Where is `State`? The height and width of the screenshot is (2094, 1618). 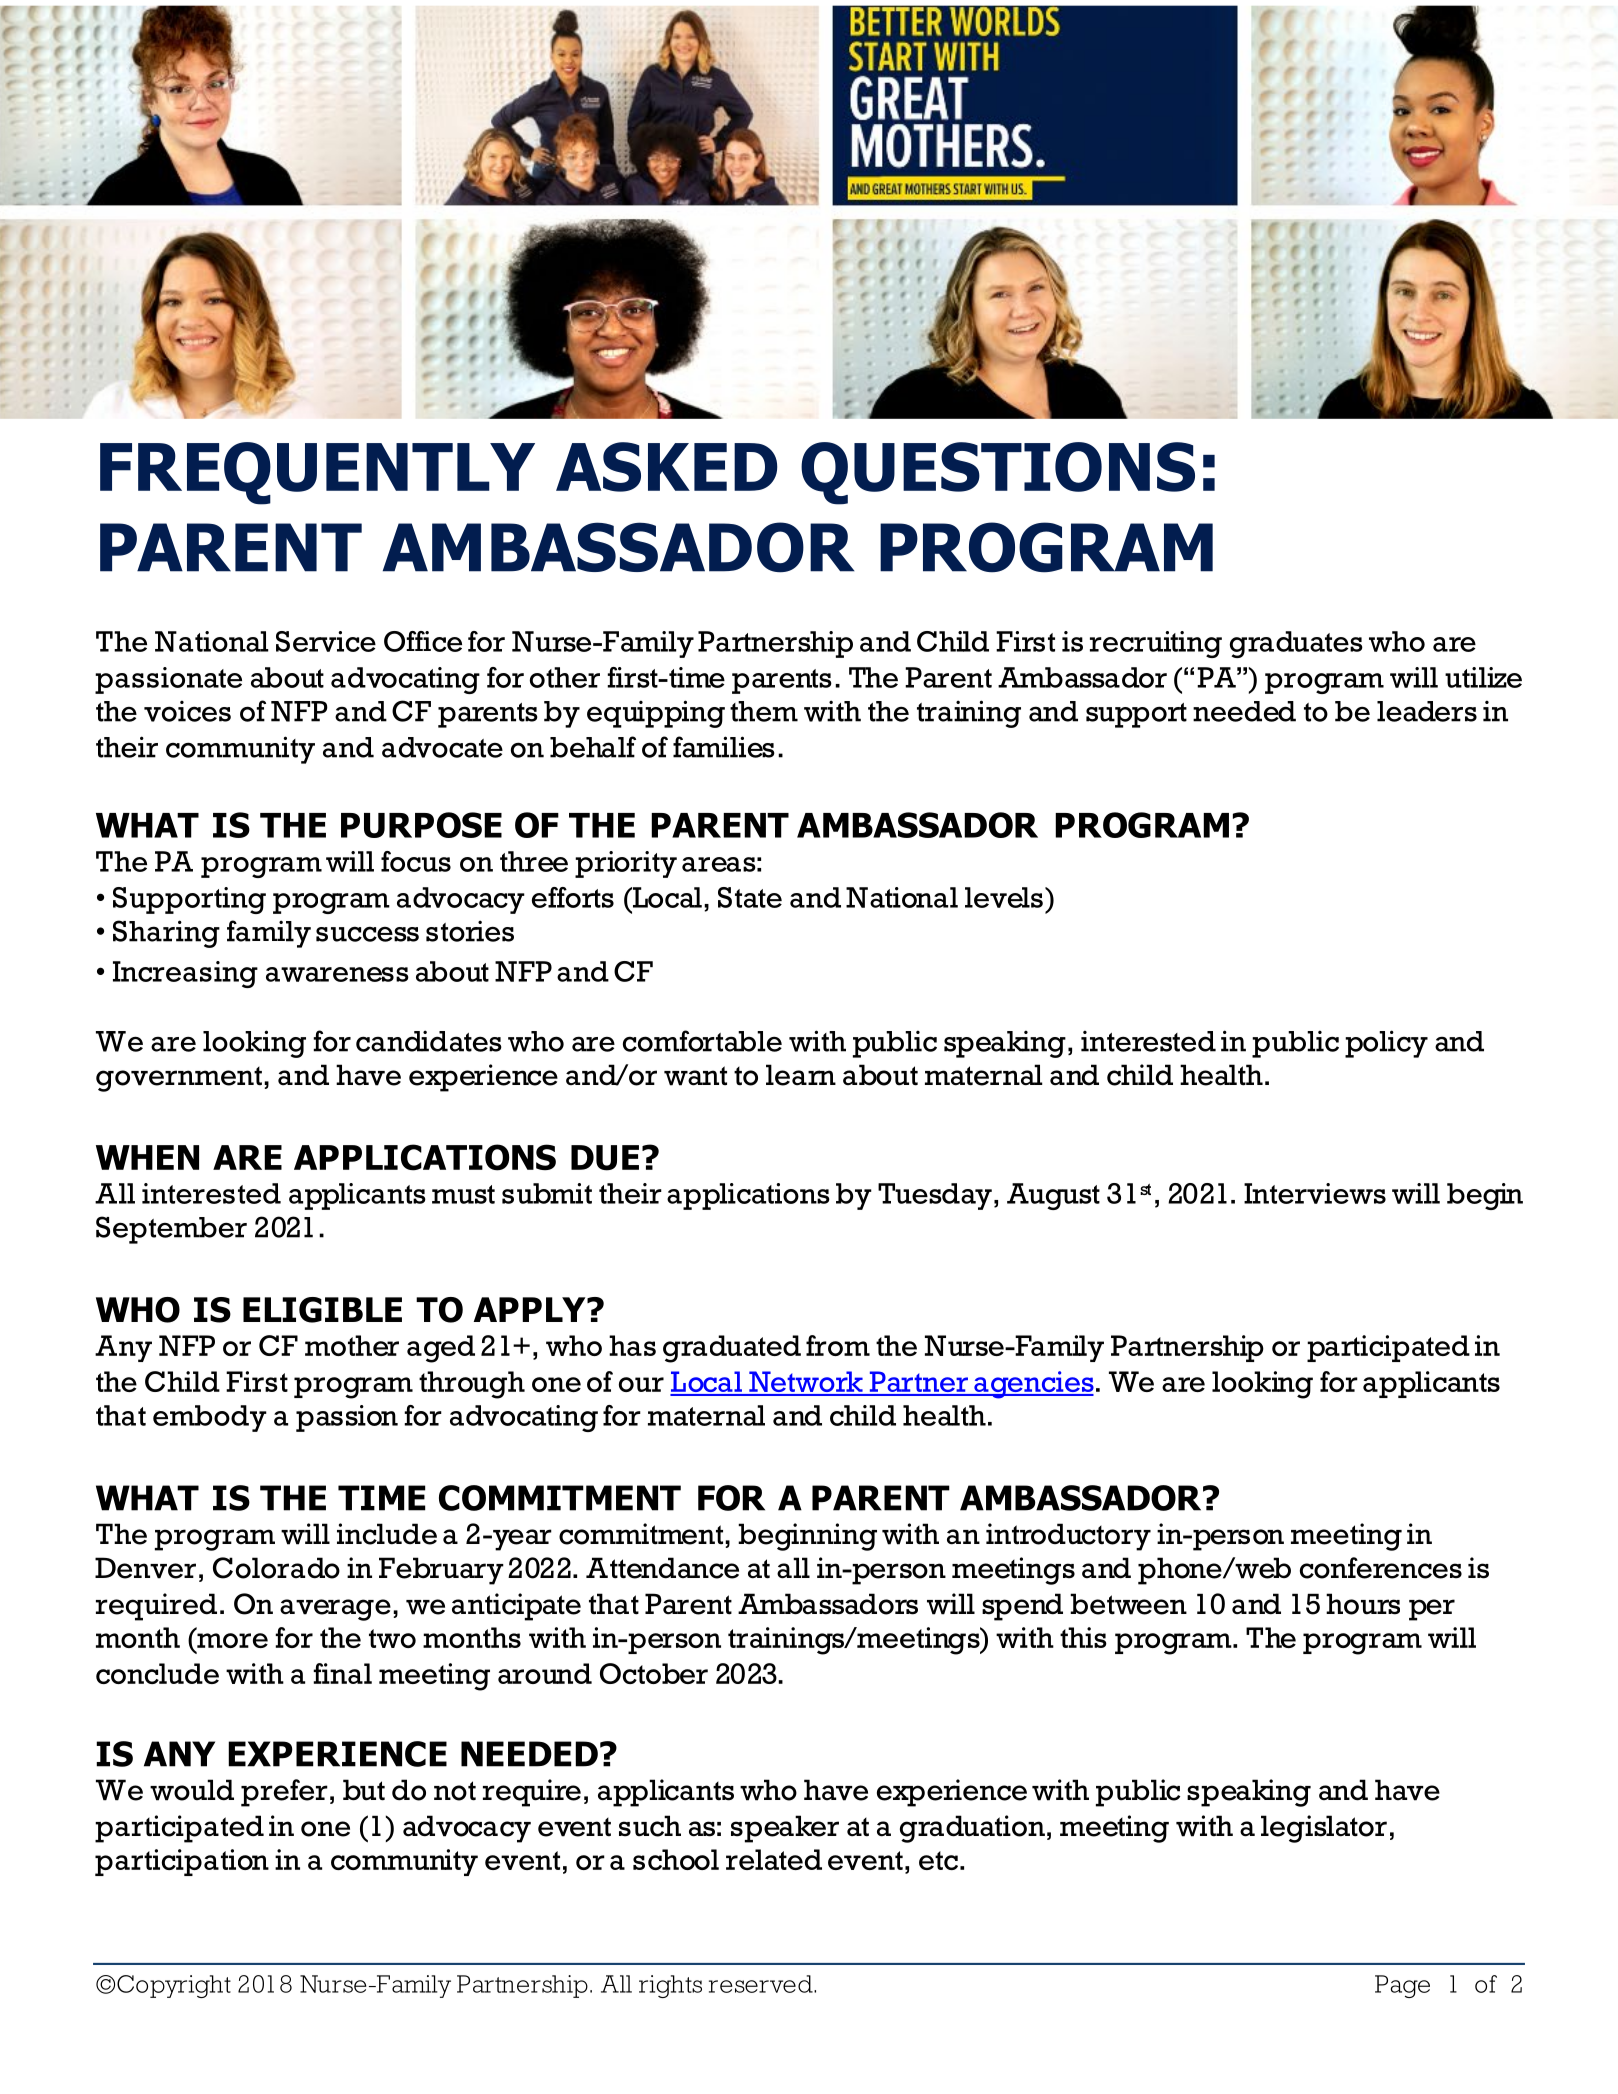
State is located at coordinates (750, 897).
